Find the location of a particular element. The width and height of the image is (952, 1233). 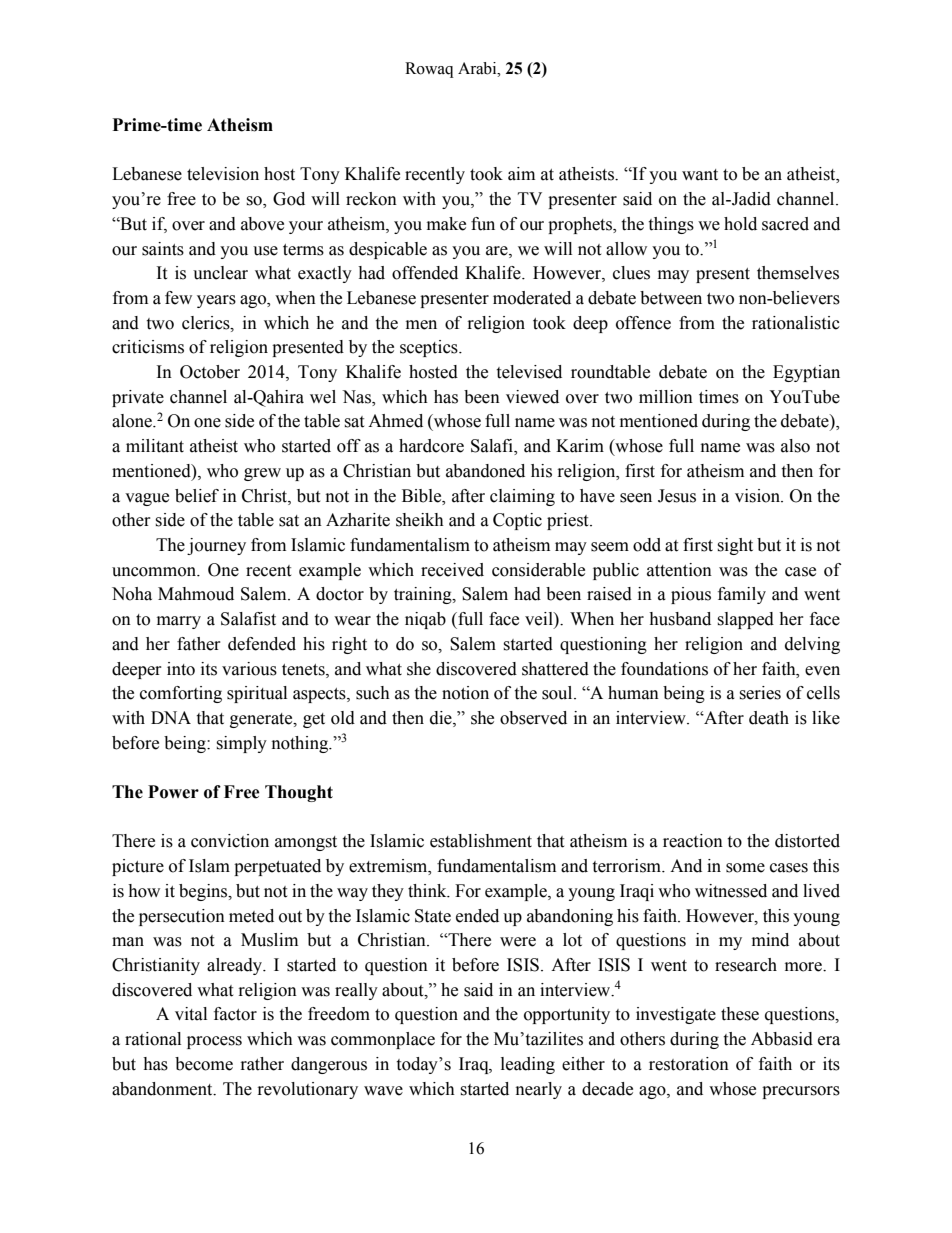

want is located at coordinates (700, 175).
